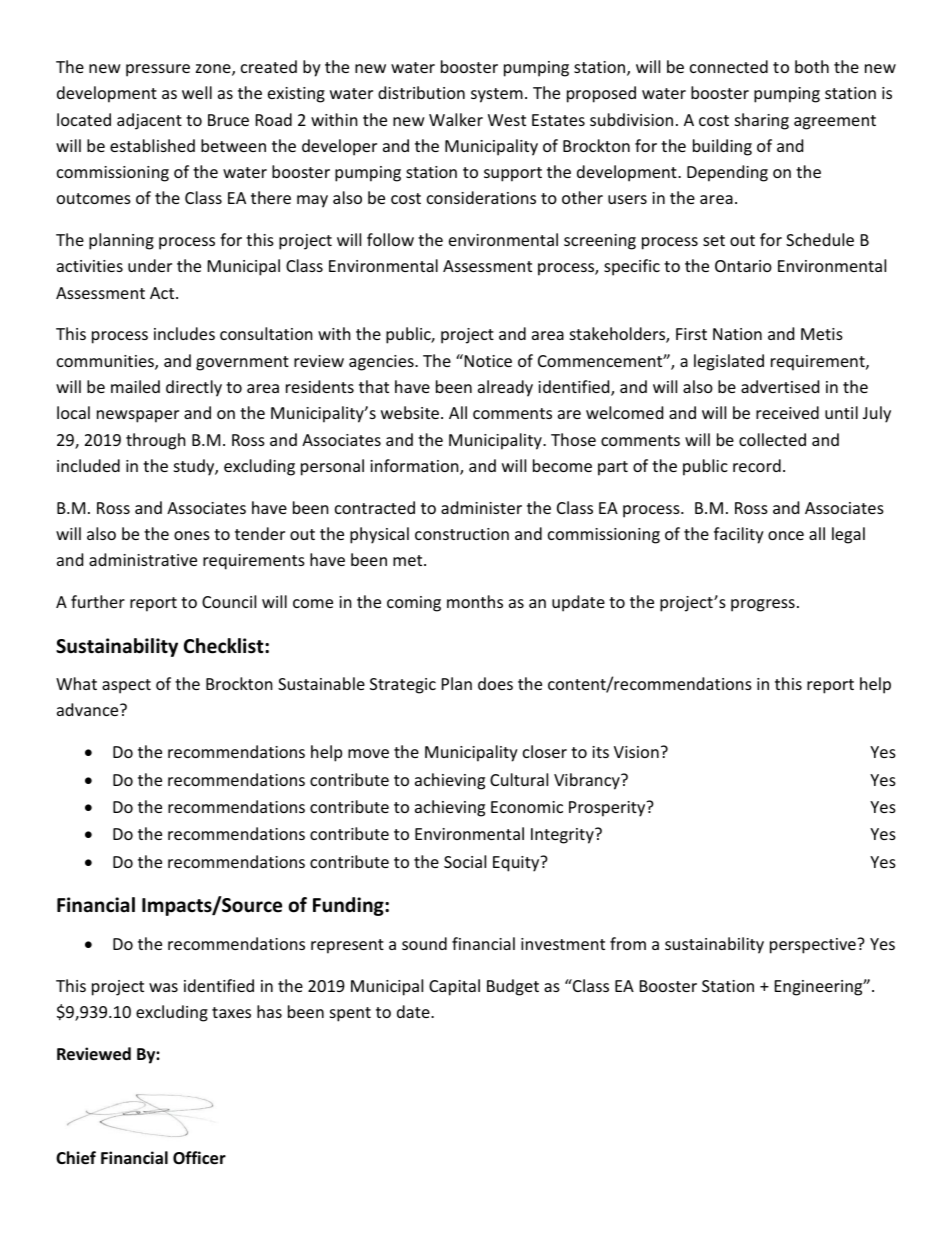 The width and height of the page is (952, 1233). What do you see at coordinates (126, 686) in the page?
I see `aspect` at bounding box center [126, 686].
